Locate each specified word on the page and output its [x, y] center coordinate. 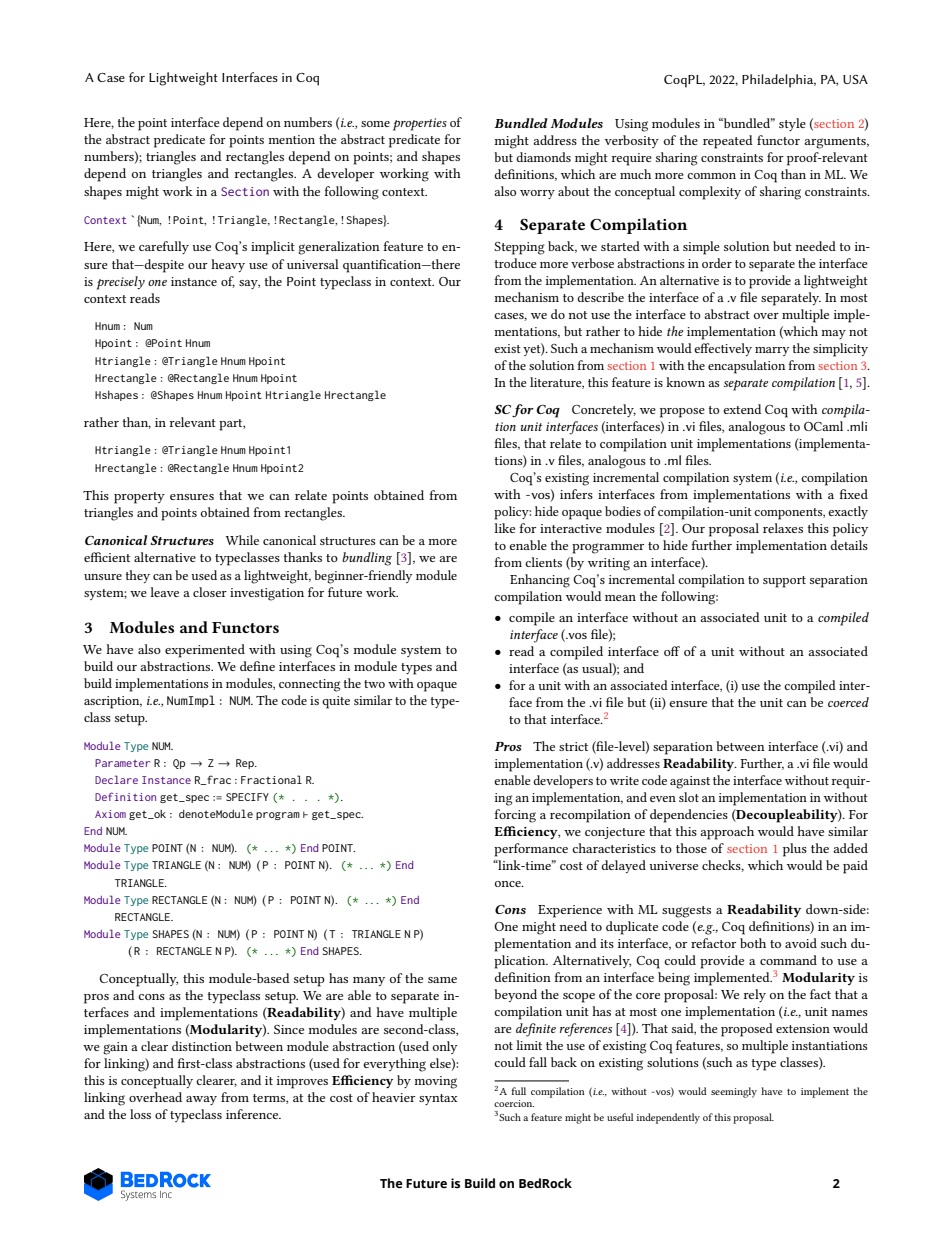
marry [772, 351]
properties [420, 124]
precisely [120, 283]
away [201, 1100]
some [375, 124]
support [784, 582]
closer [210, 592]
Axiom [110, 814]
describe [600, 297]
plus [795, 850]
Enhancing [540, 581]
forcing [515, 816]
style [792, 124]
